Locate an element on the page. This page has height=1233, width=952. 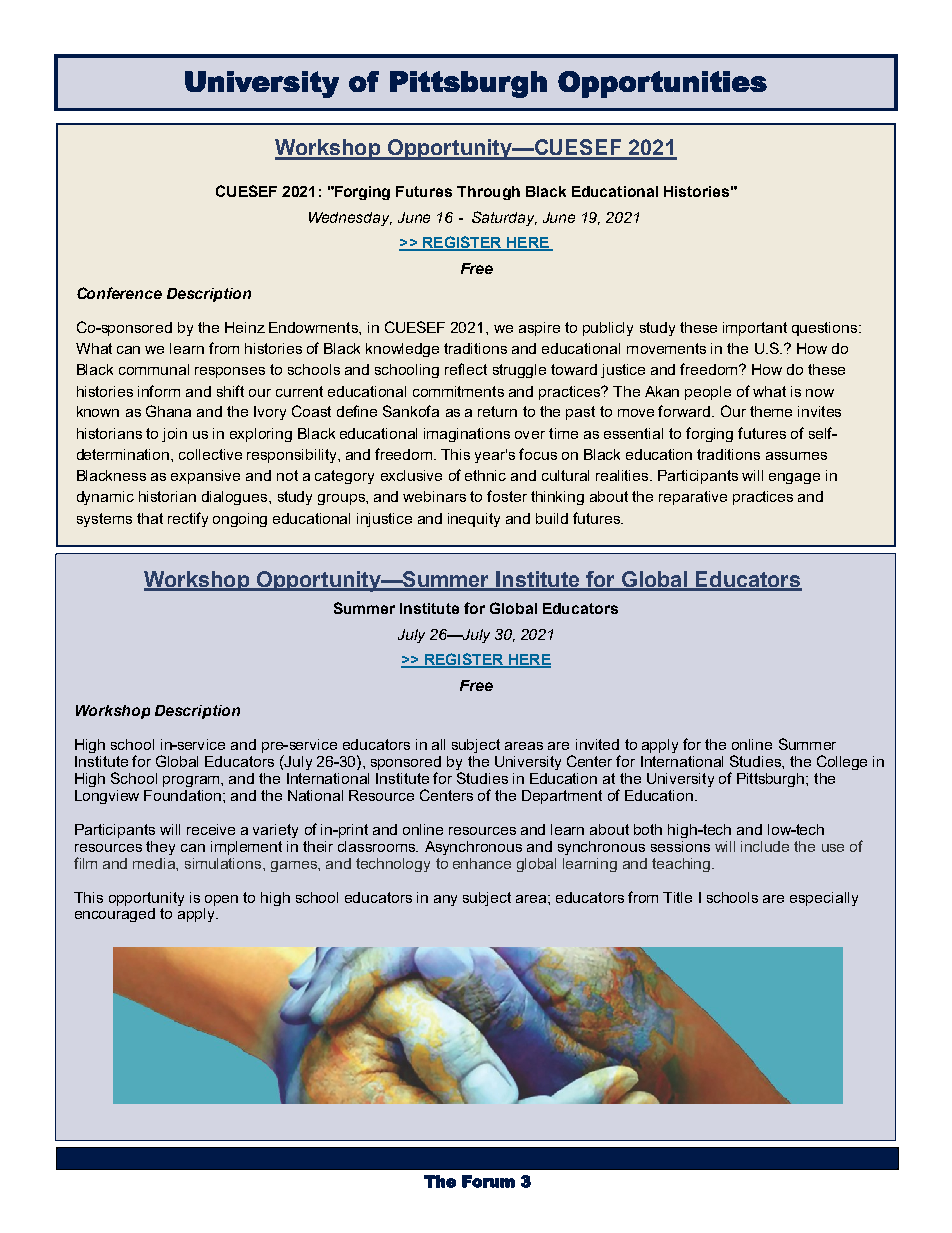
College is located at coordinates (842, 762).
